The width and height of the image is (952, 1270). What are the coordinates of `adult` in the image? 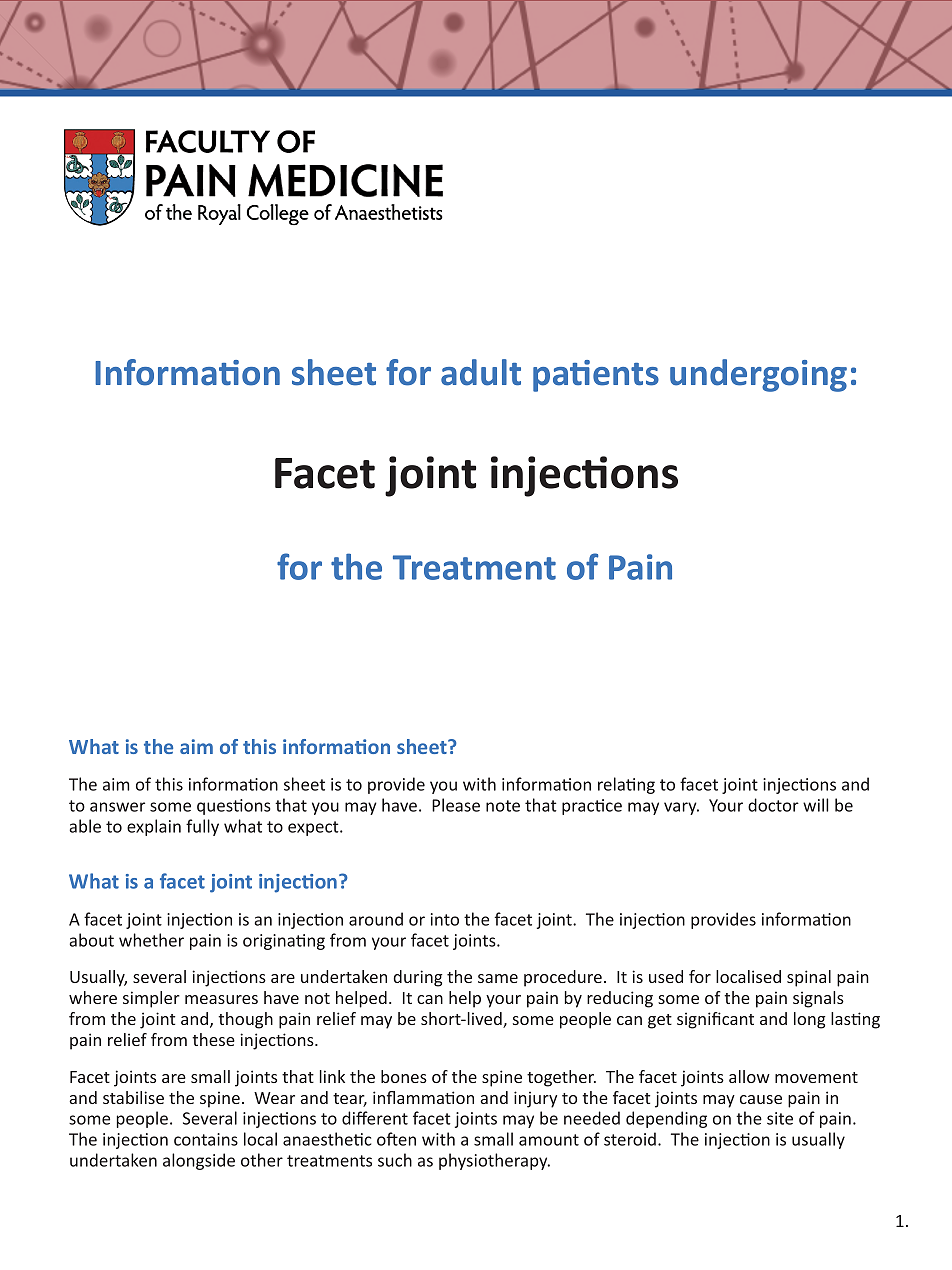 It's located at (481, 372).
